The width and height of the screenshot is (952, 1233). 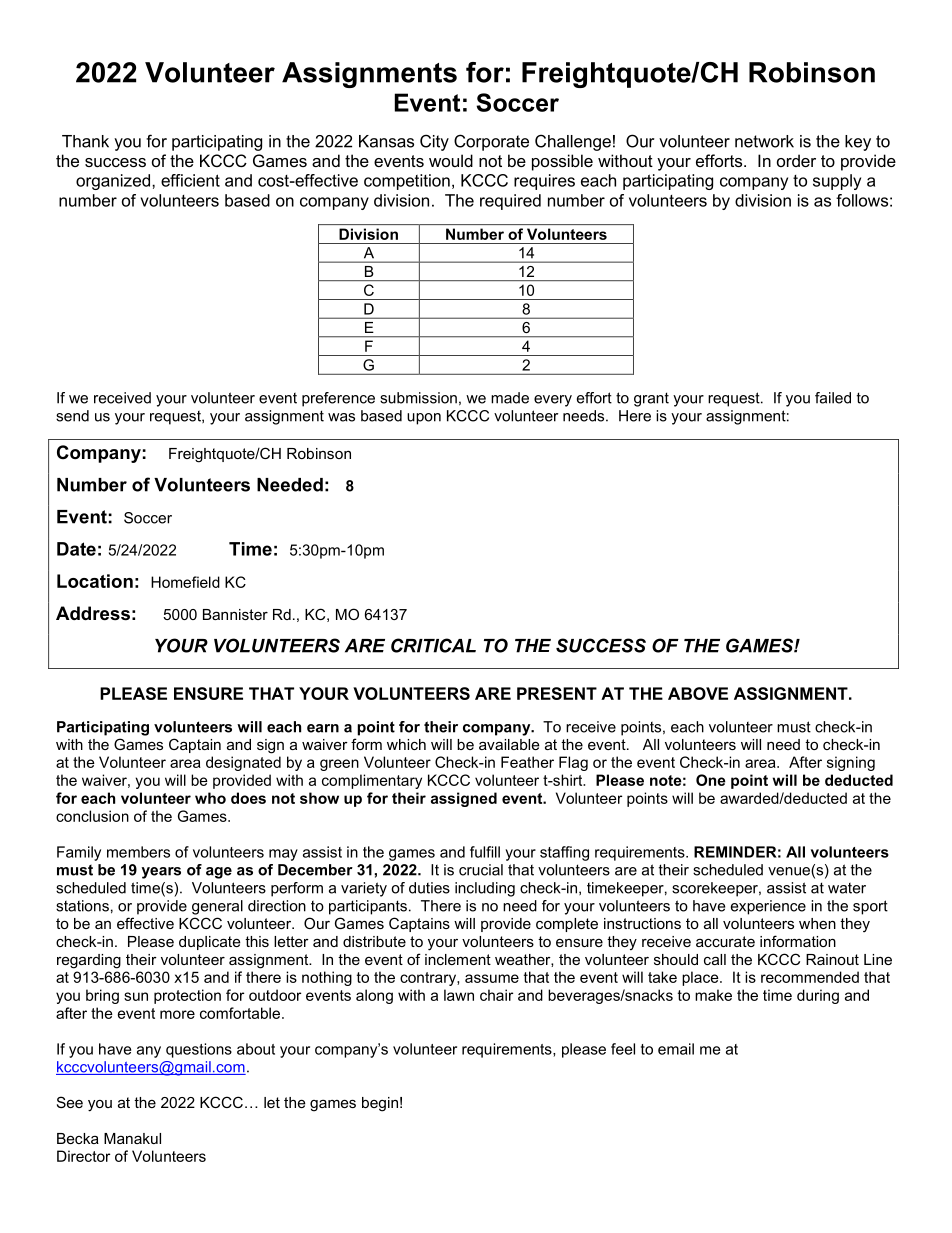 What do you see at coordinates (698, 693) in the screenshot?
I see `ABOVE` at bounding box center [698, 693].
